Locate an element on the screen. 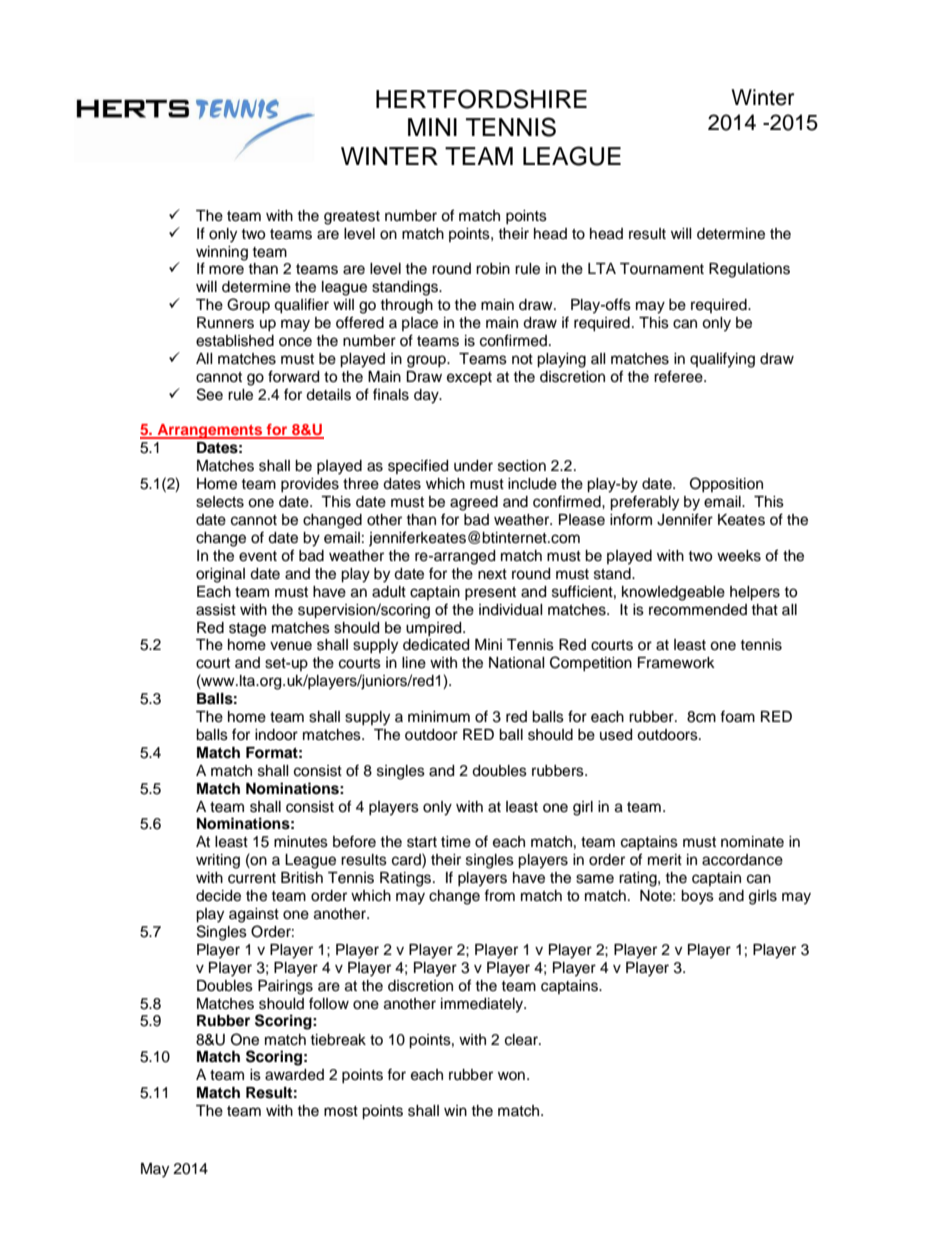 This screenshot has width=952, height=1233. indoor is located at coordinates (276, 735).
